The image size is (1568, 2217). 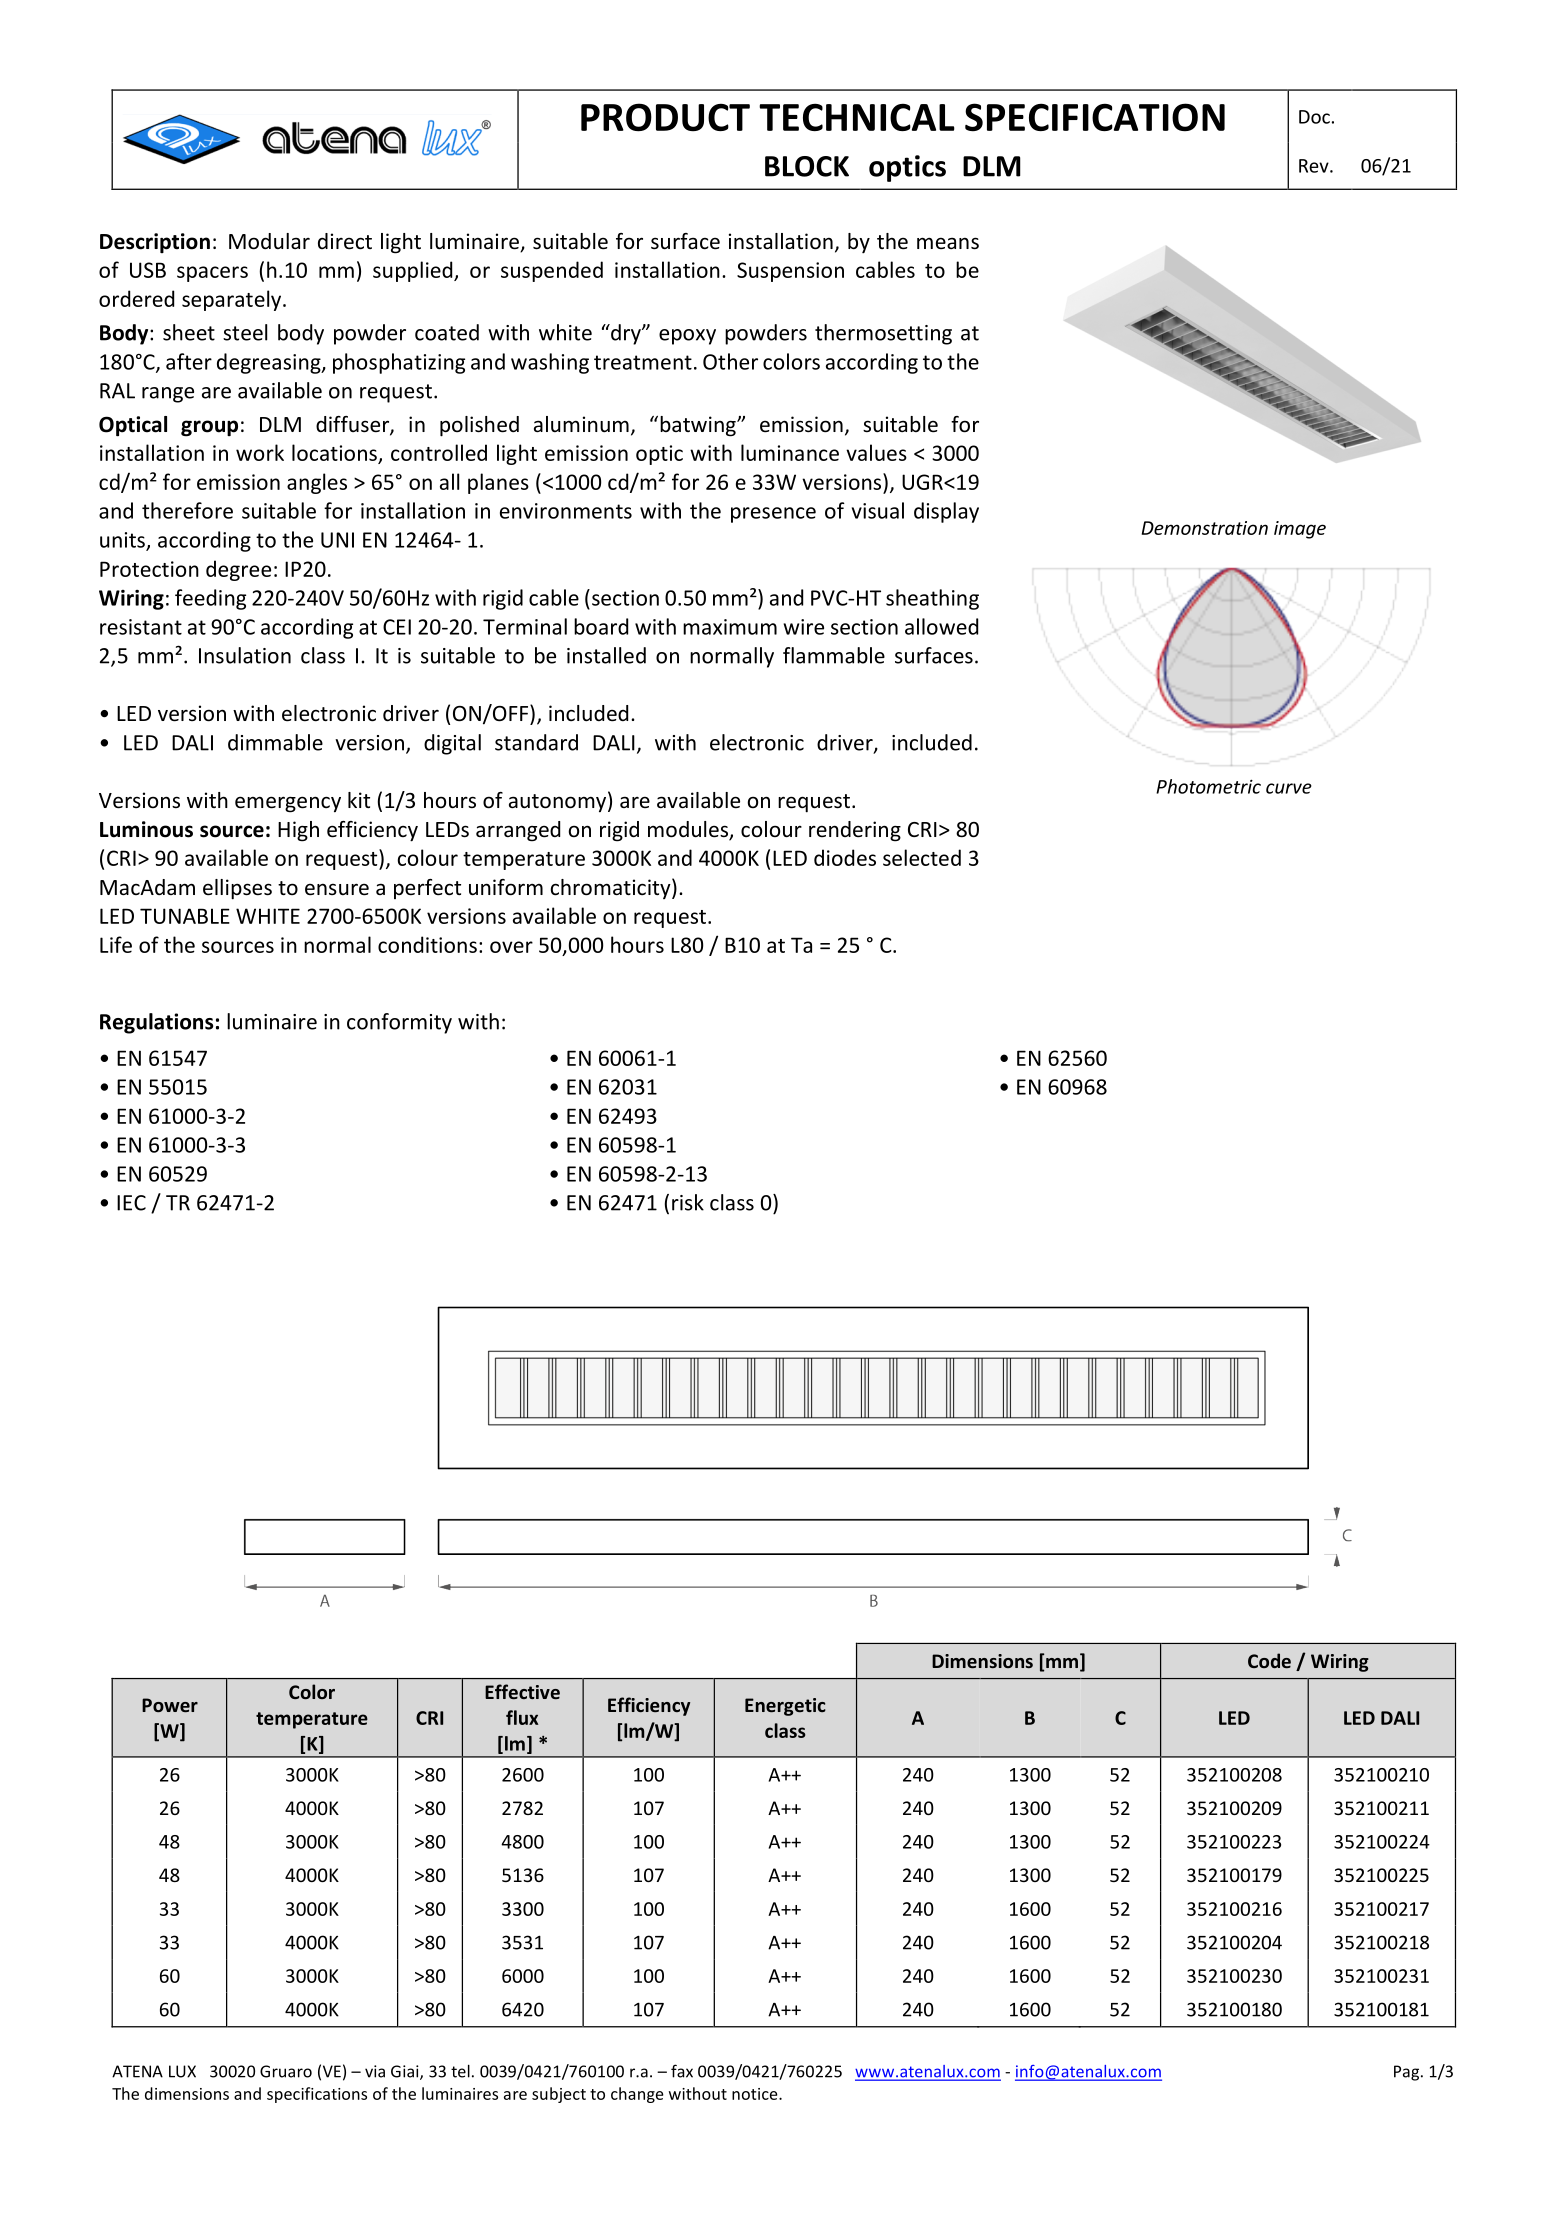 What do you see at coordinates (807, 166) in the document?
I see `BLOCK` at bounding box center [807, 166].
